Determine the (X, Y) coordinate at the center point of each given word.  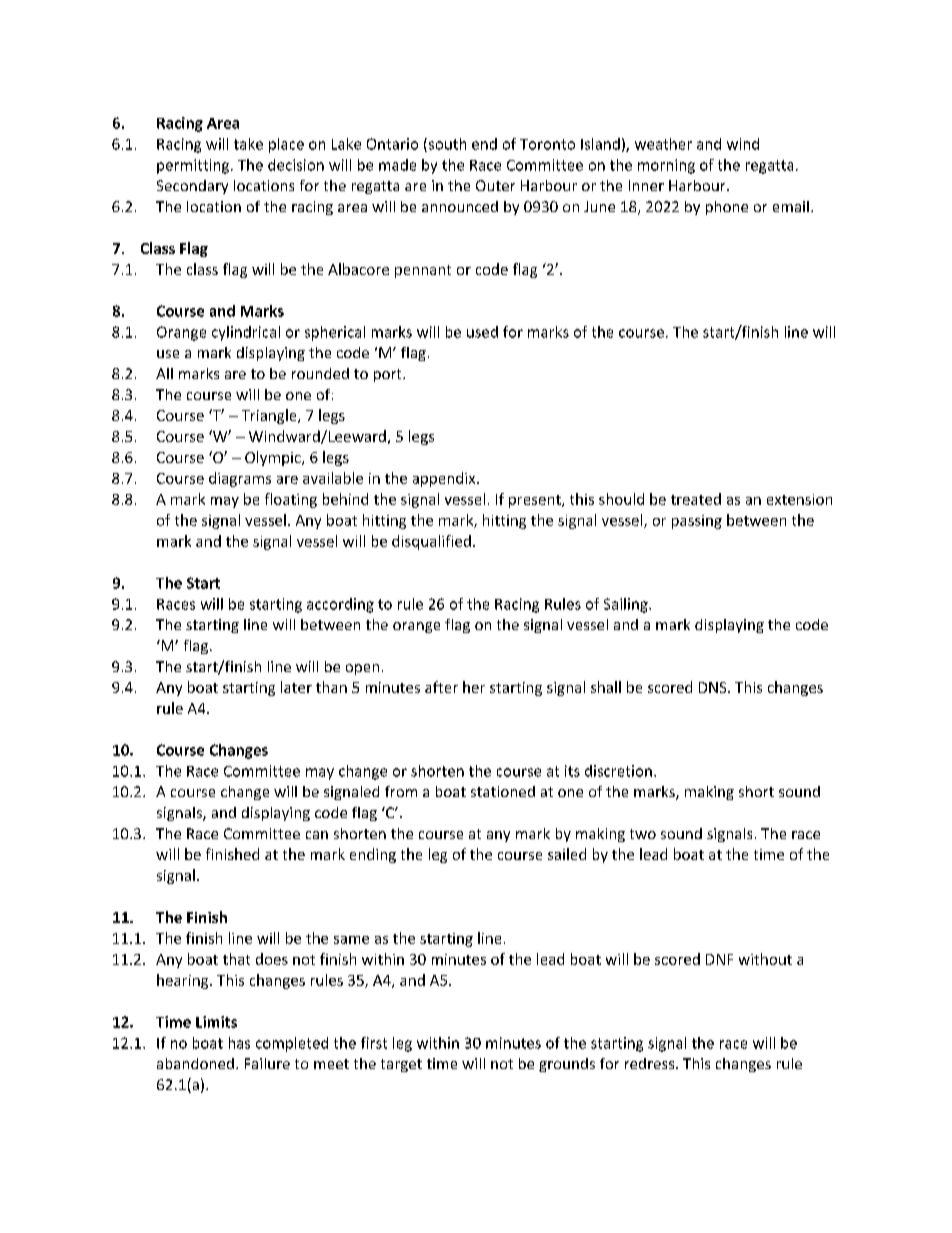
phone (727, 208)
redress (651, 1063)
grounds (567, 1065)
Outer (495, 185)
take (248, 144)
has (239, 1043)
